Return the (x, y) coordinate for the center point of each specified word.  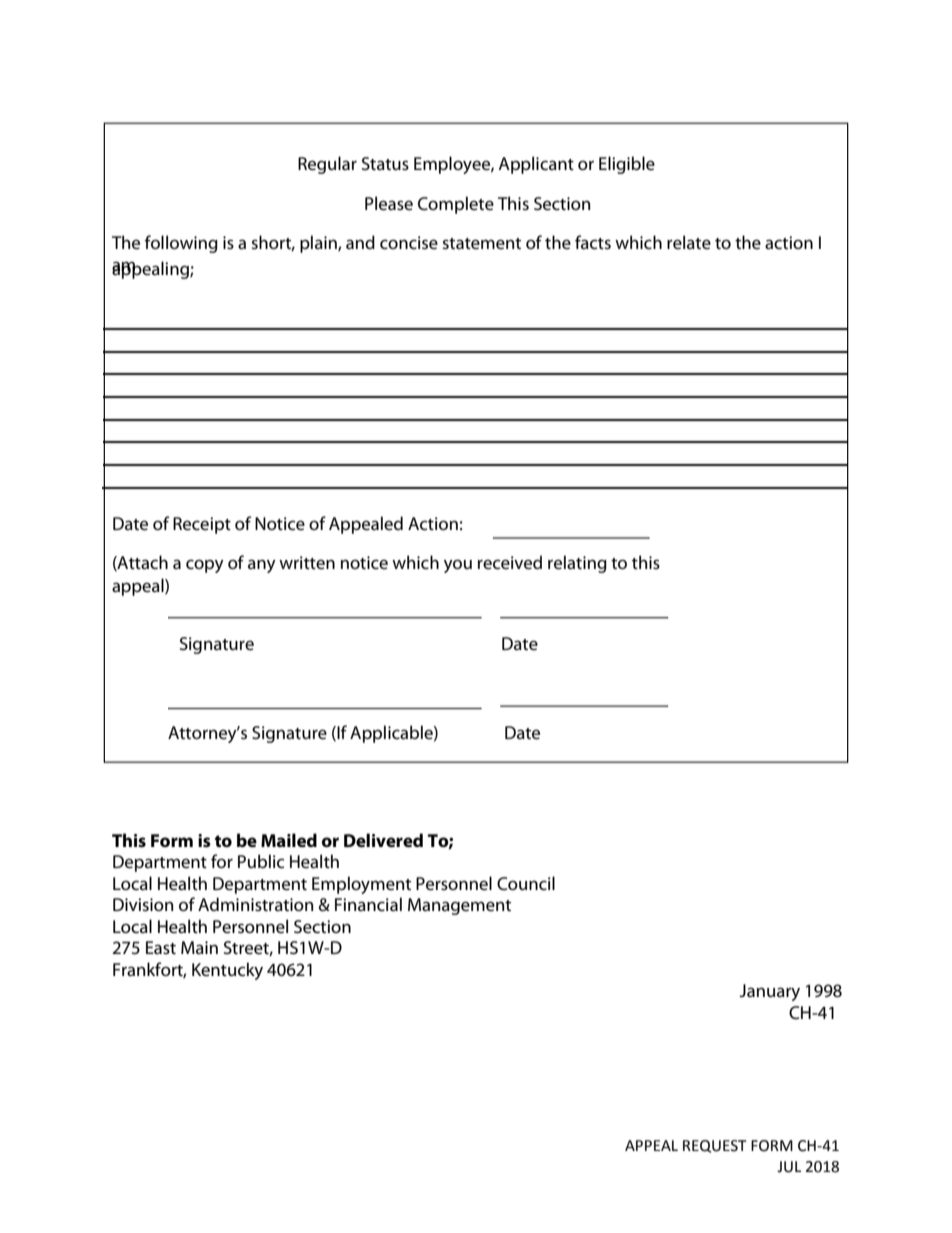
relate (689, 242)
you (458, 566)
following (181, 244)
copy (205, 566)
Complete (456, 205)
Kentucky (227, 971)
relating (577, 564)
